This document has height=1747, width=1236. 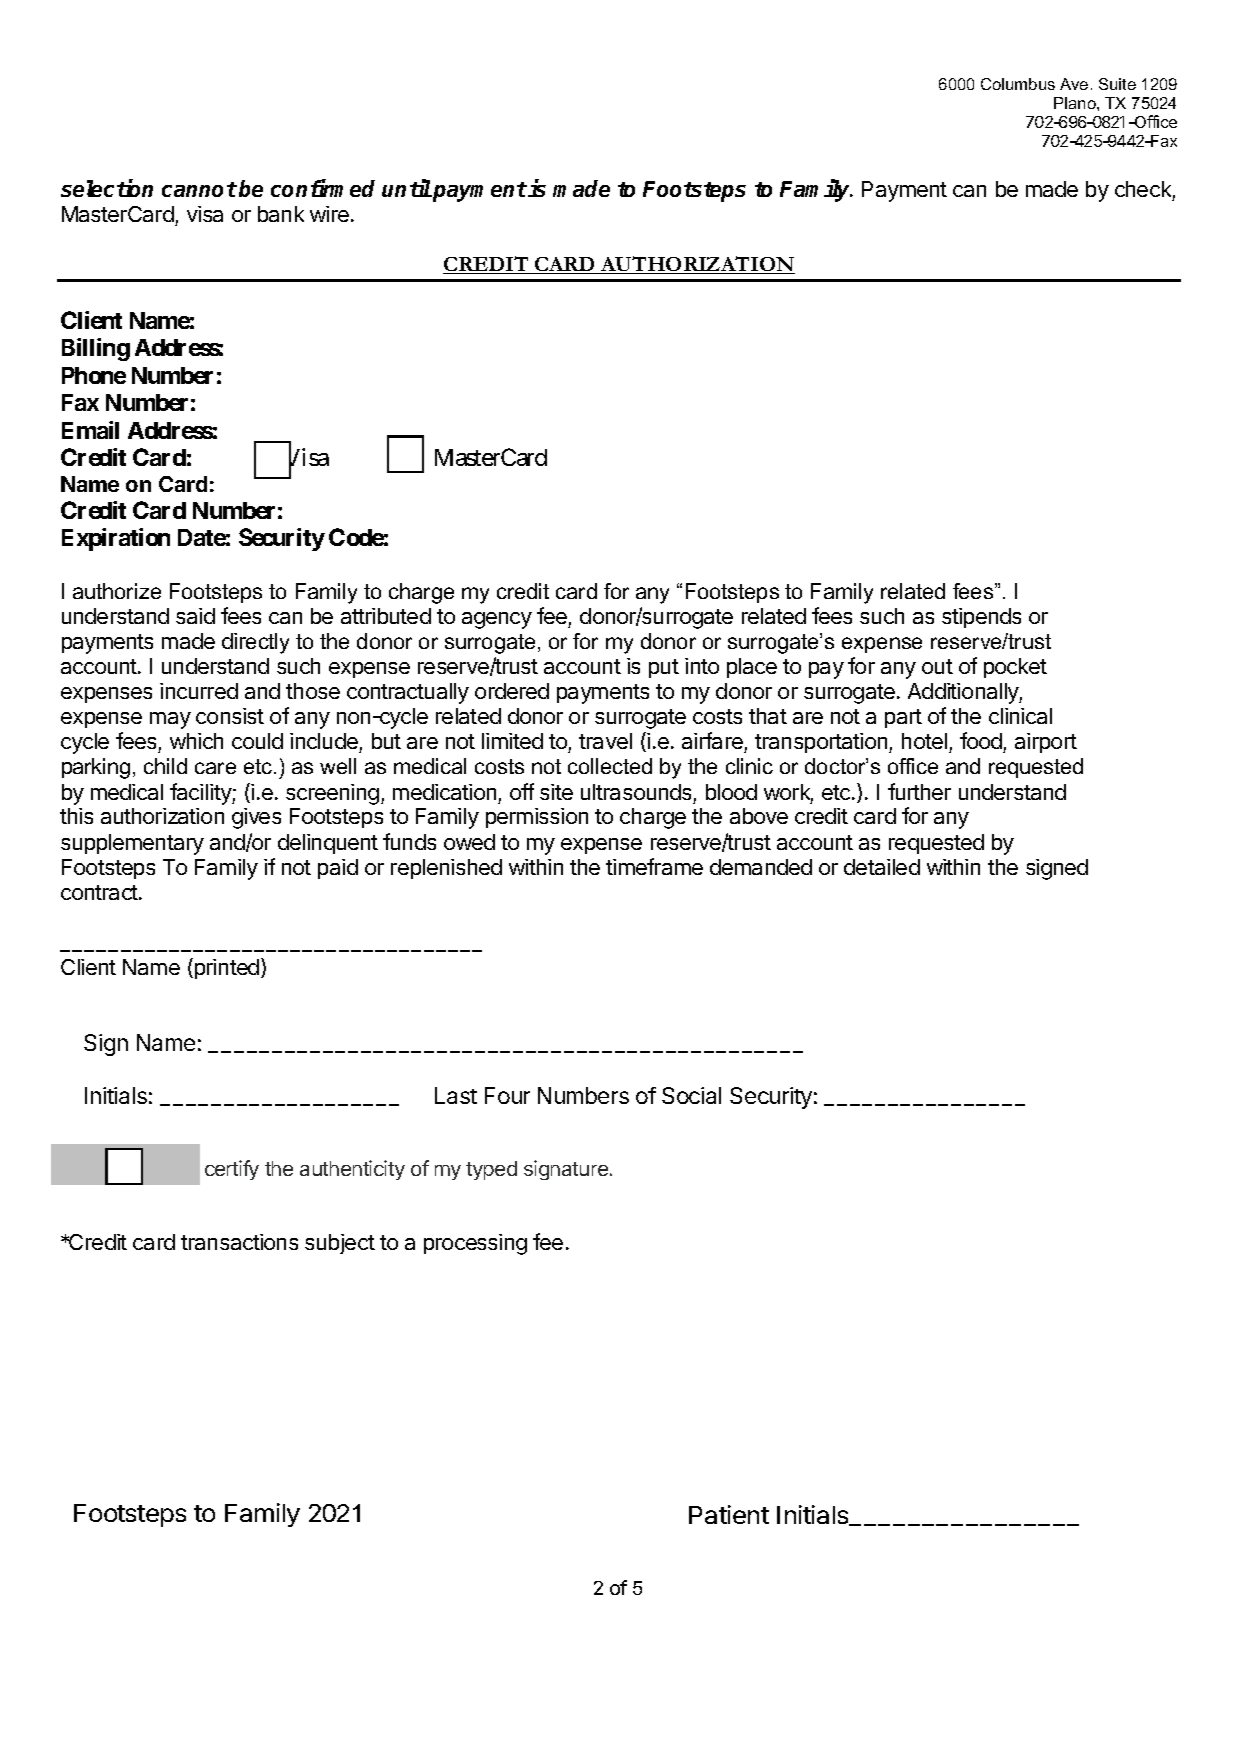 I want to click on detailed, so click(x=882, y=867).
